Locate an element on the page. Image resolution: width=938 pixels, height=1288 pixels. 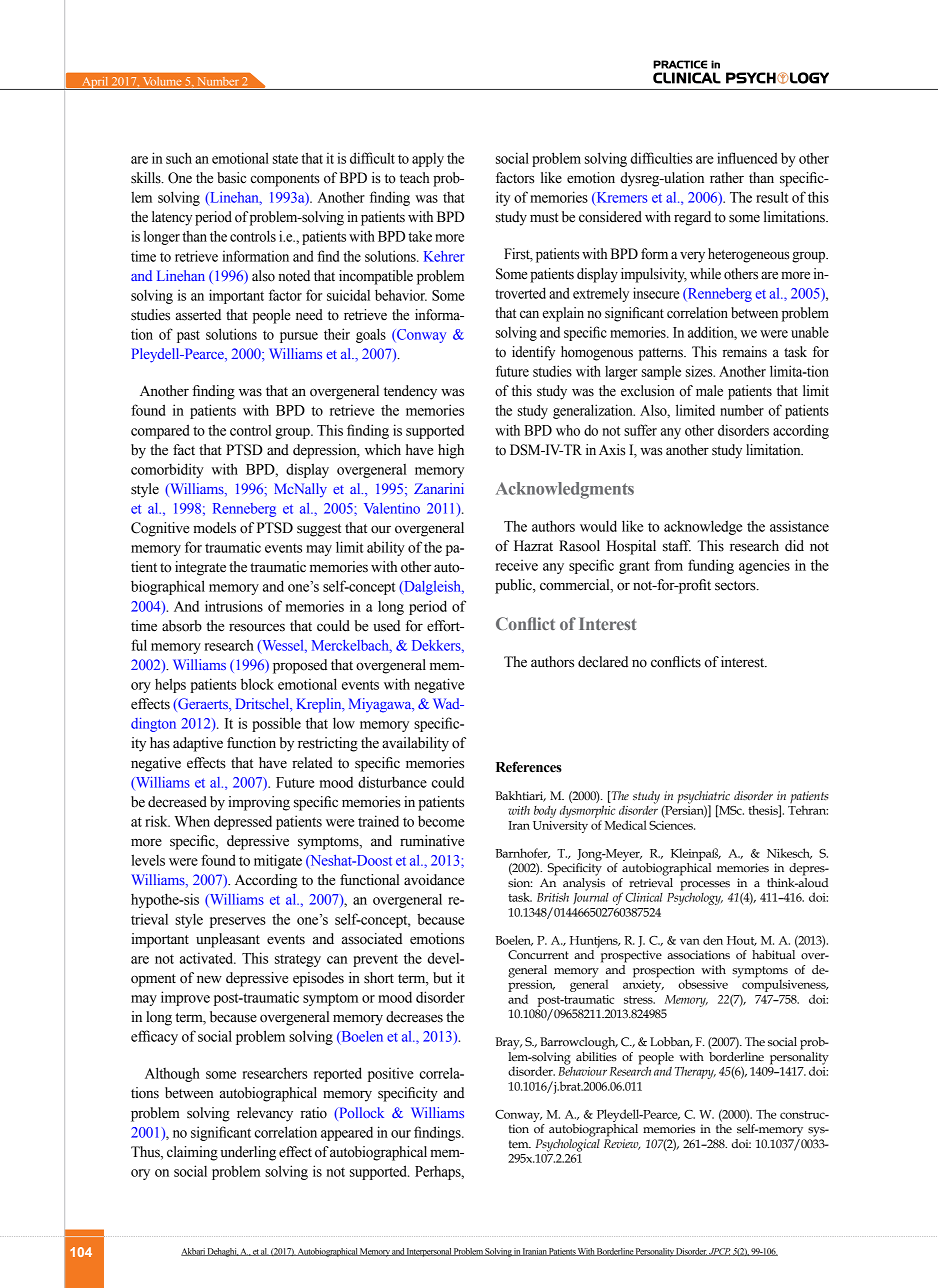
underling is located at coordinates (248, 1153).
